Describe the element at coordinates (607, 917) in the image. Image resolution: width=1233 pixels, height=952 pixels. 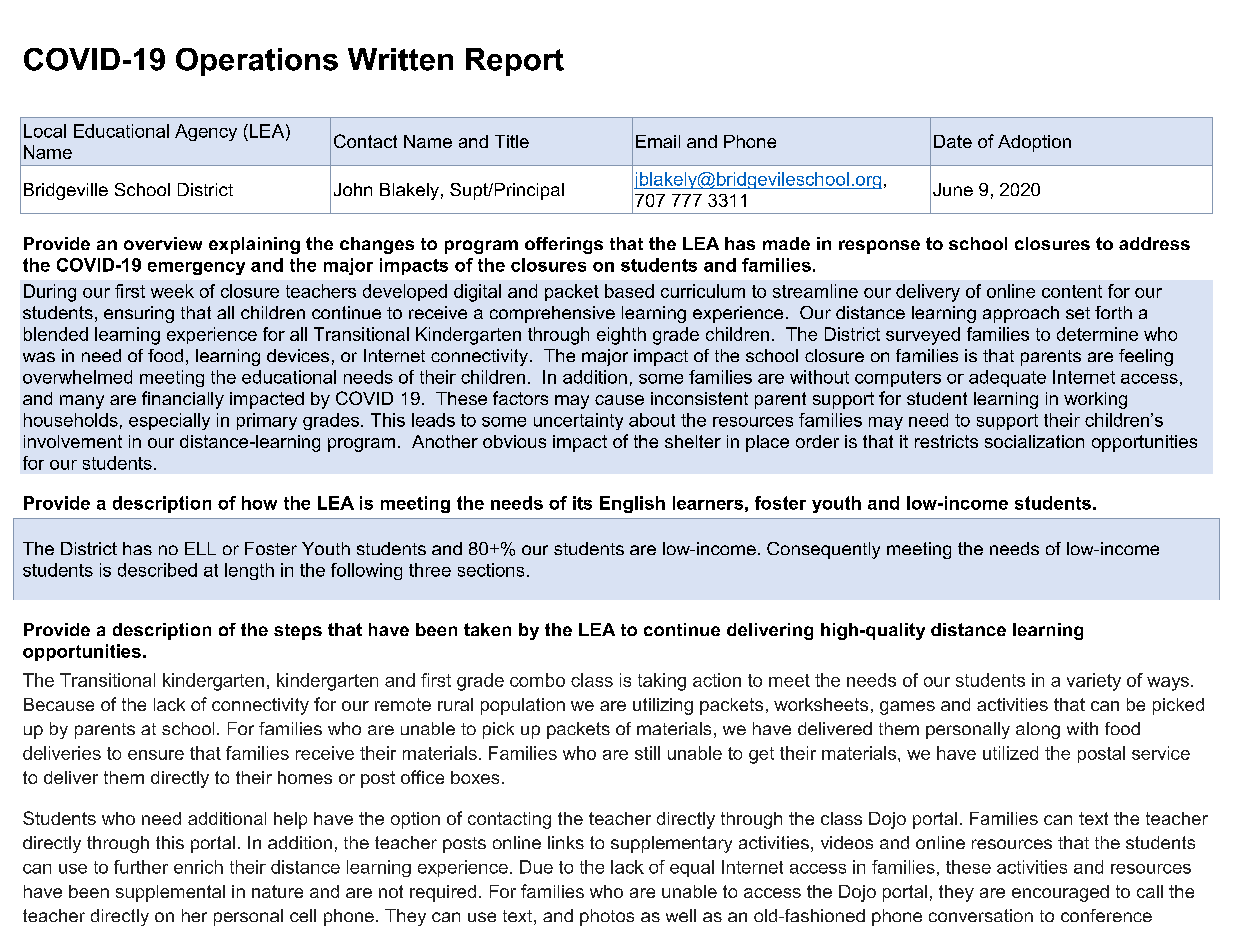
I see `photos` at that location.
